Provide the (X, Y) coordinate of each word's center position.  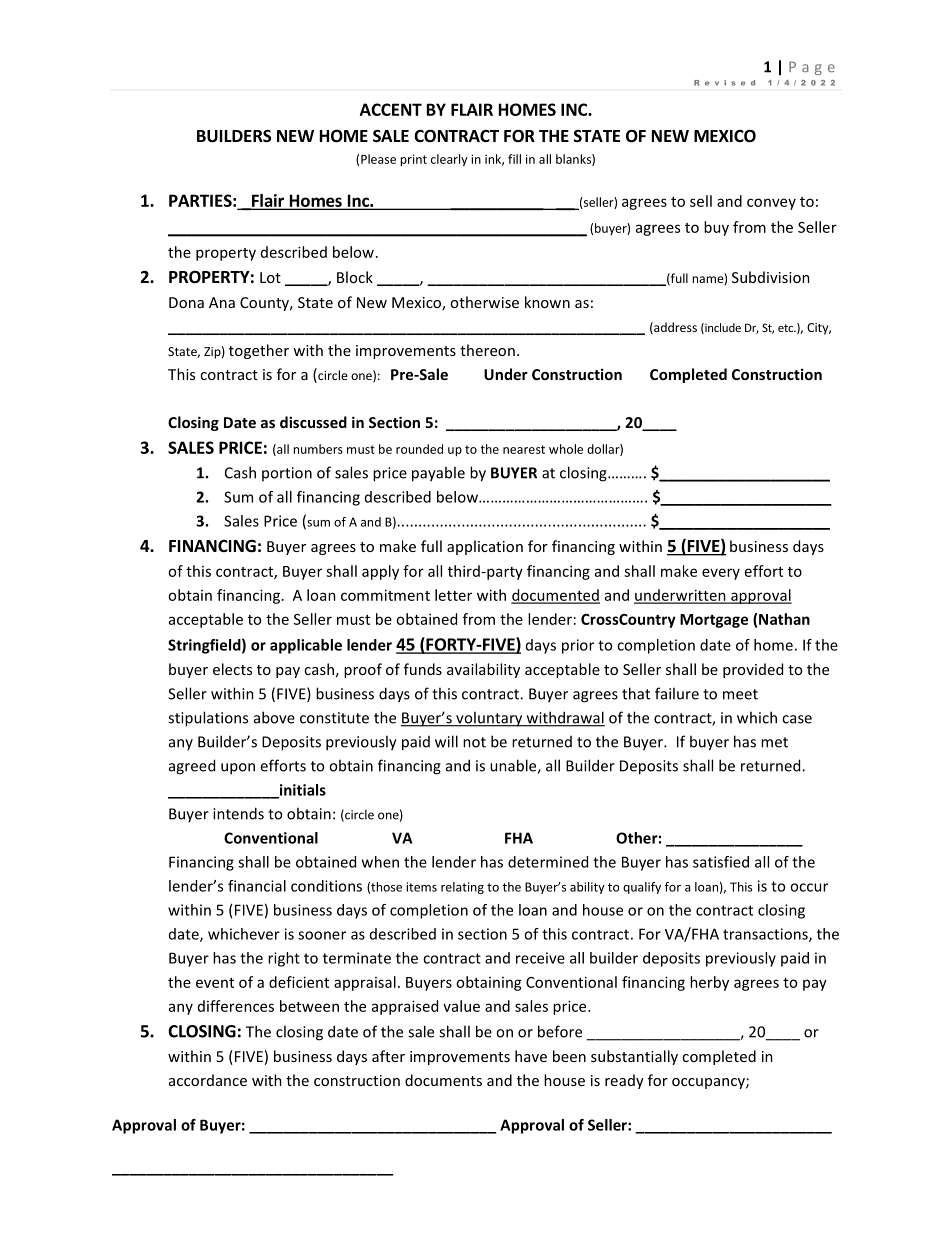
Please (378, 159)
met (774, 742)
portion (287, 474)
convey (771, 204)
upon (238, 769)
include (722, 328)
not (474, 742)
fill (514, 159)
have (531, 1056)
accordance (208, 1080)
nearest (524, 449)
